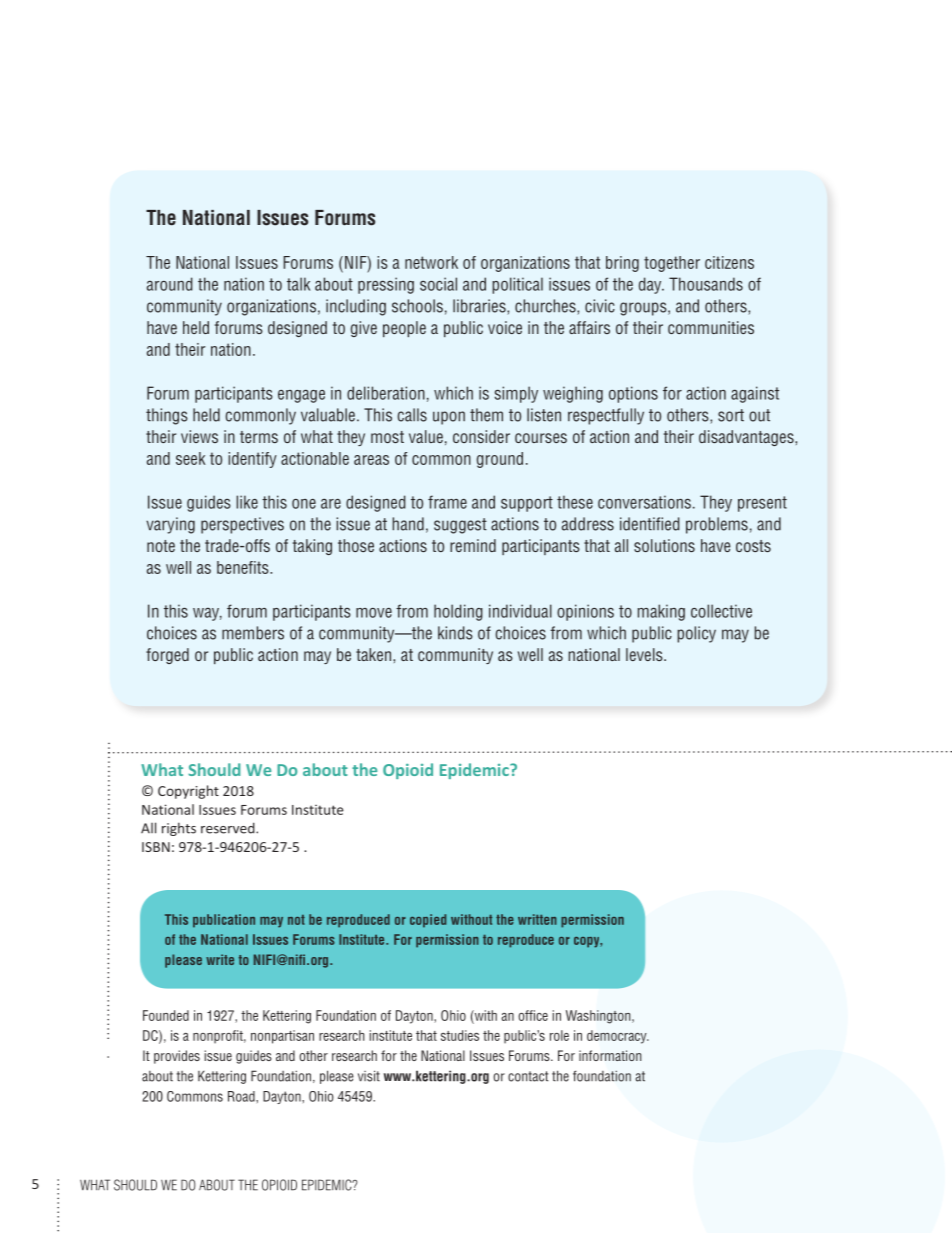 Image resolution: width=952 pixels, height=1233 pixels. What do you see at coordinates (244, 567) in the screenshot?
I see `benefits` at bounding box center [244, 567].
